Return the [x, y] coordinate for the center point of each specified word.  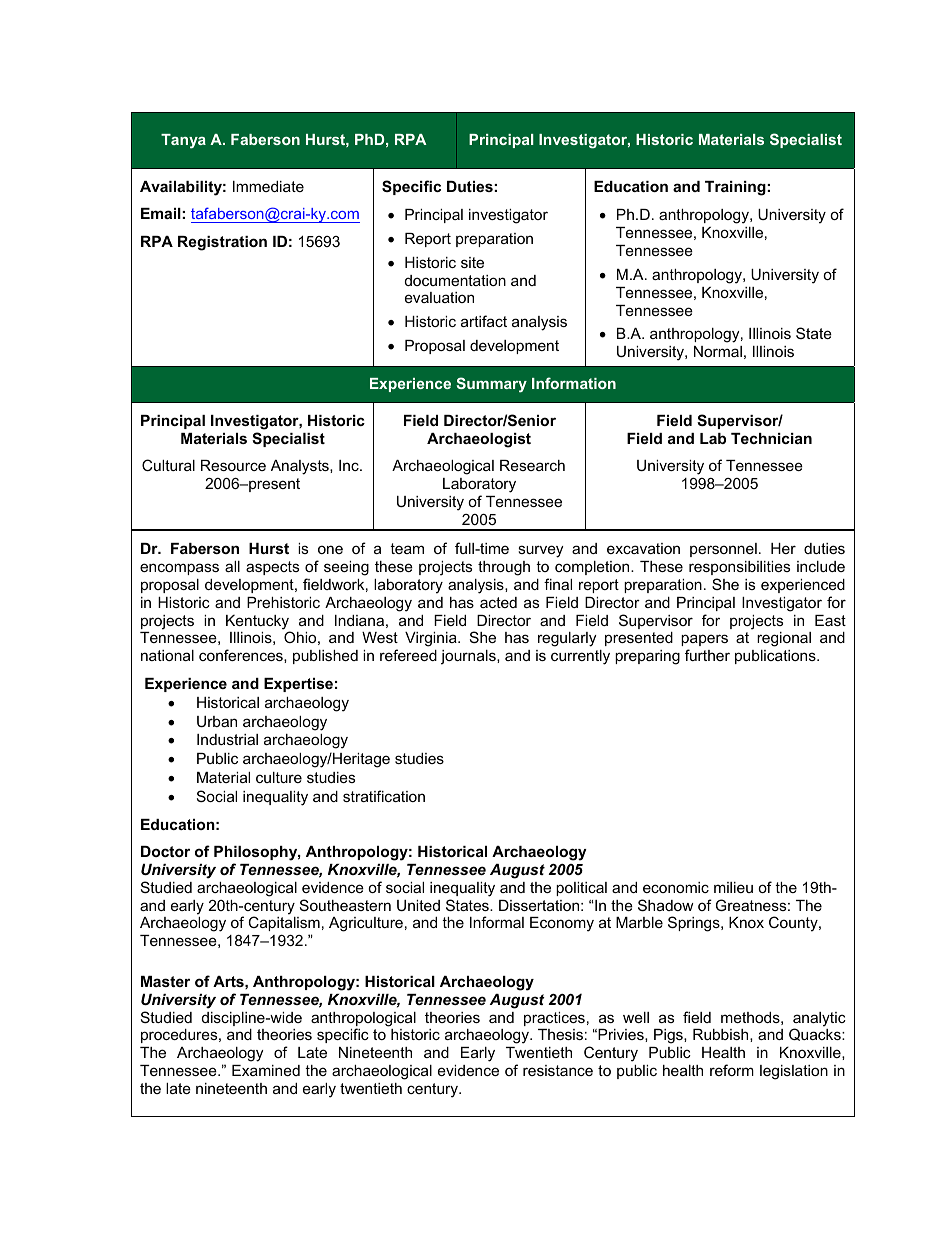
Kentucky [258, 623]
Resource [233, 465]
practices [554, 1019]
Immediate [268, 186]
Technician [771, 438]
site [472, 262]
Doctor [165, 851]
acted [498, 602]
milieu [733, 887]
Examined [266, 1070]
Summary [492, 385]
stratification [384, 796]
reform [732, 1070]
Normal [718, 351]
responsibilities [739, 568]
